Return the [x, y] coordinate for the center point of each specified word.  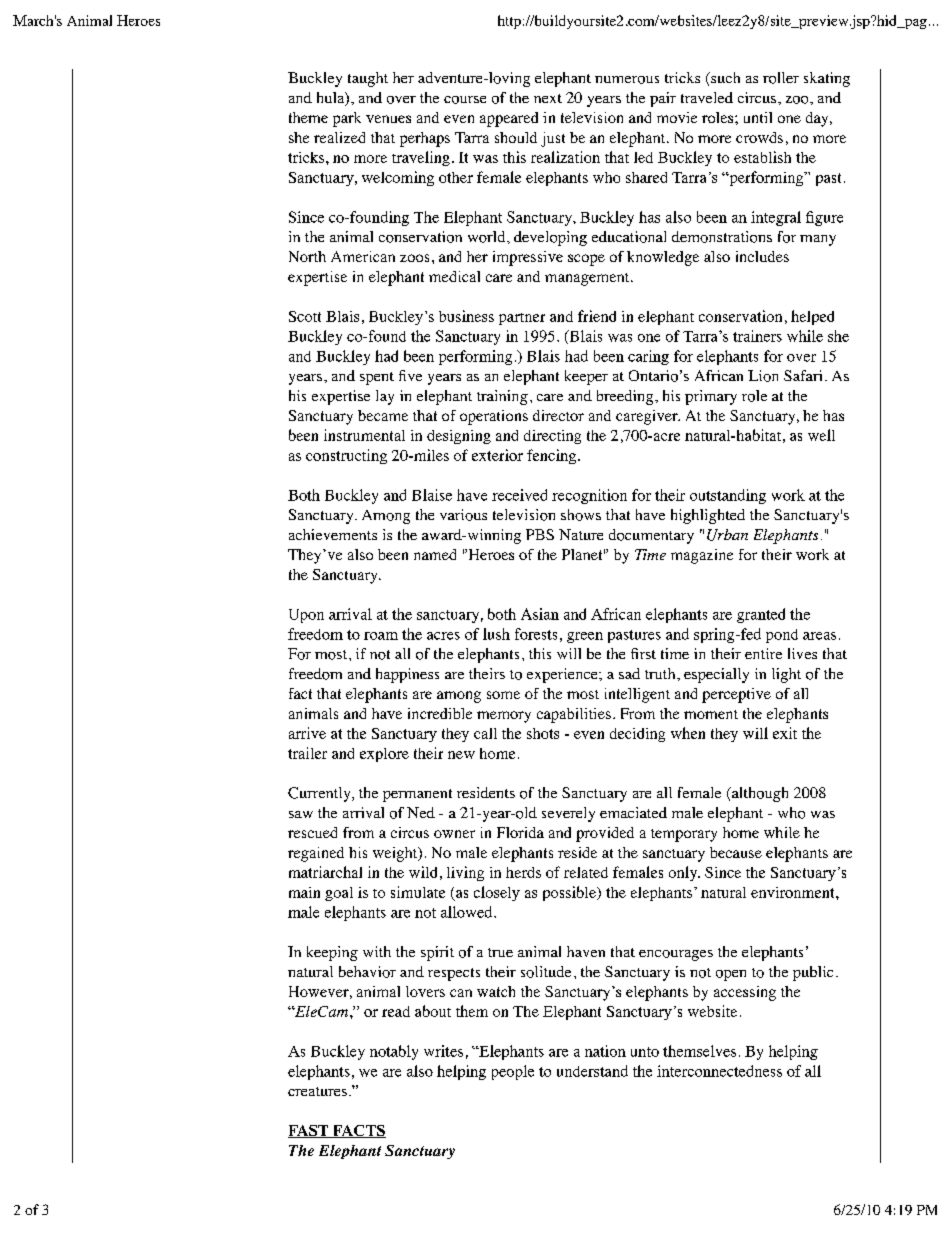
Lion [763, 376]
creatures [317, 1091]
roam [381, 636]
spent [377, 378]
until [758, 117]
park [347, 119]
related [586, 872]
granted [761, 615]
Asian [540, 614]
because [736, 852]
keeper [586, 377]
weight [396, 854]
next [548, 98]
